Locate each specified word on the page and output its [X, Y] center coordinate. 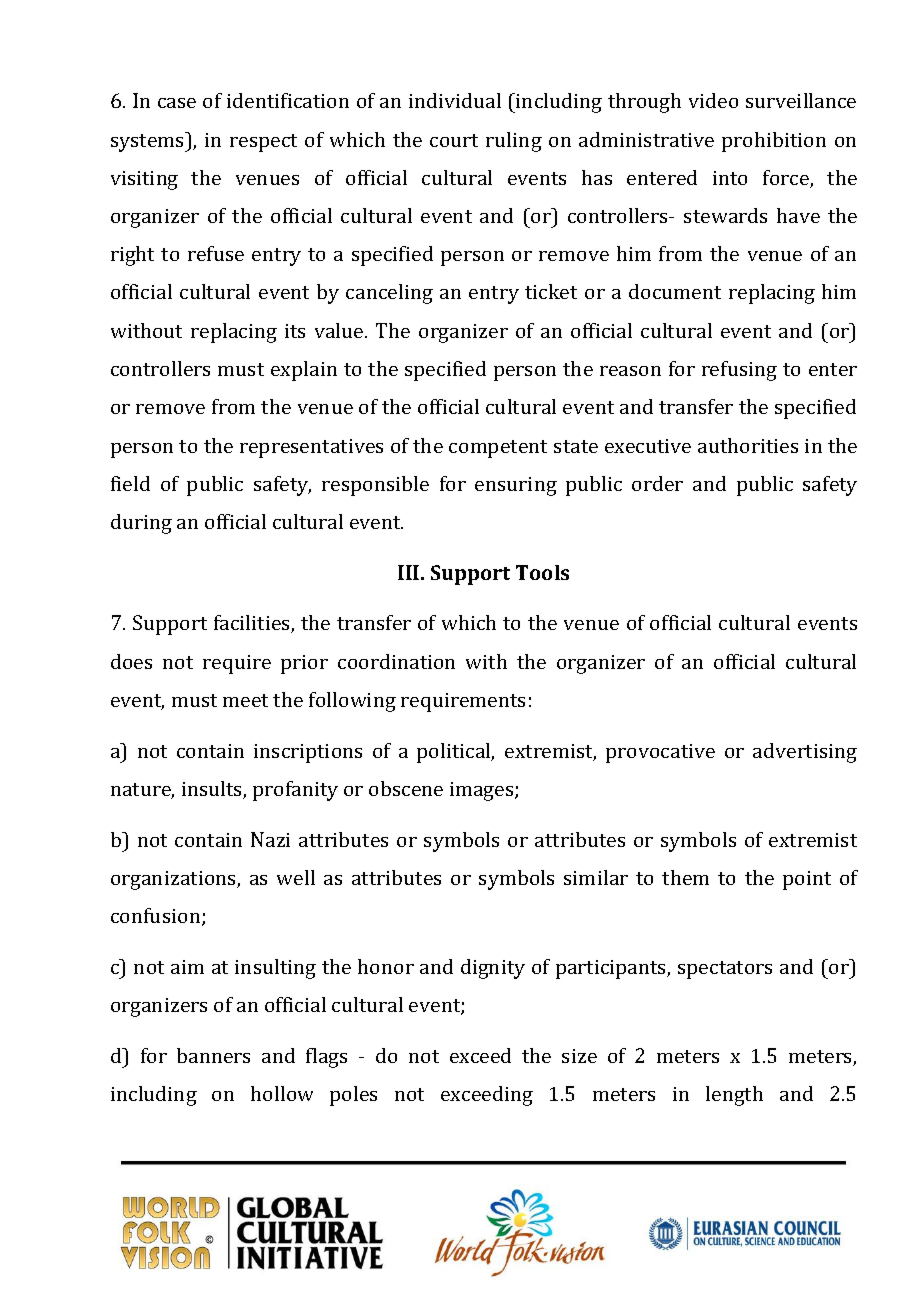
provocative [660, 753]
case [177, 103]
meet [245, 700]
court [454, 140]
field [130, 483]
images [483, 791]
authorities [748, 445]
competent [498, 449]
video [713, 100]
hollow [282, 1093]
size [579, 1056]
